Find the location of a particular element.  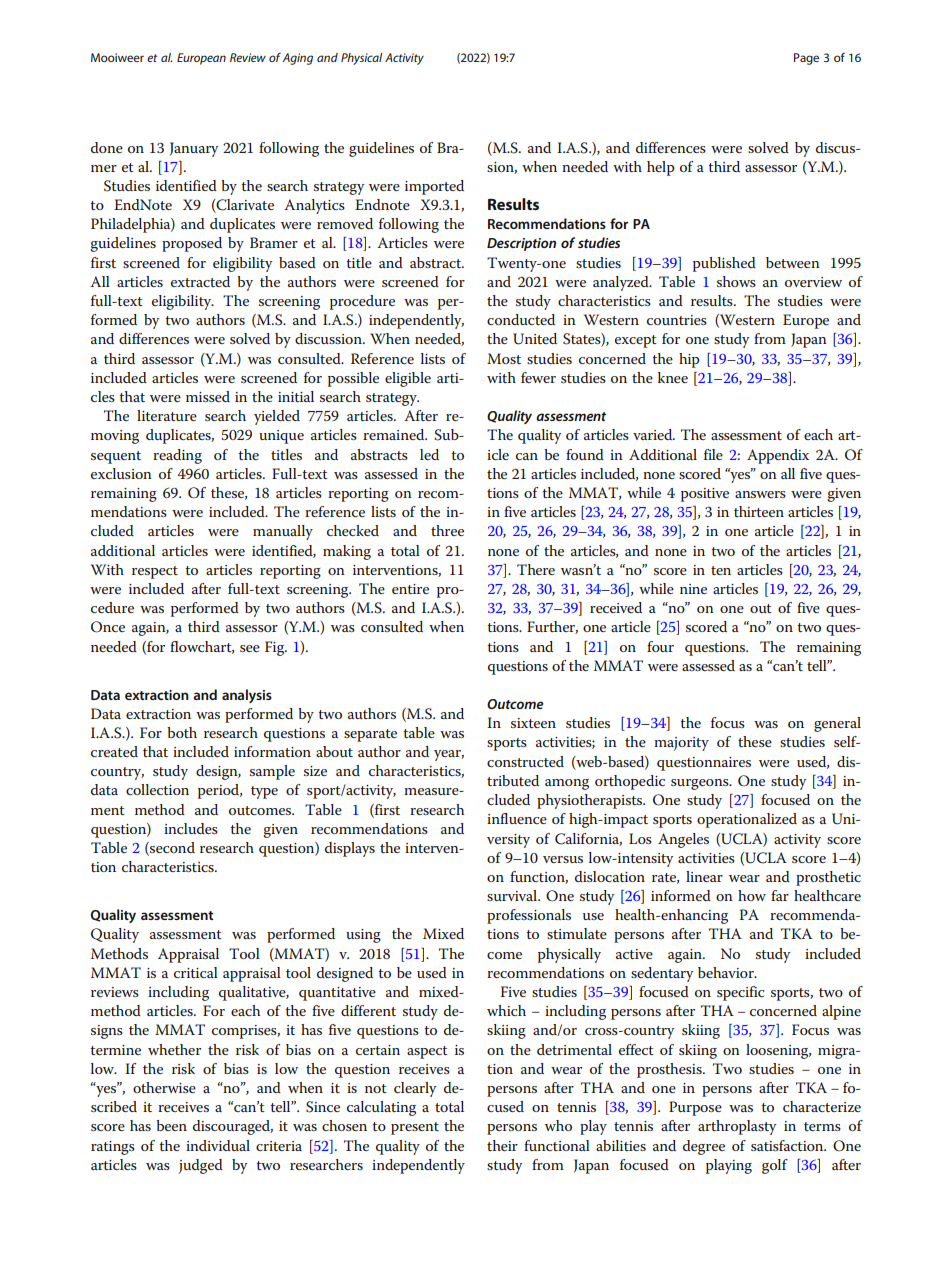

manually is located at coordinates (283, 532).
